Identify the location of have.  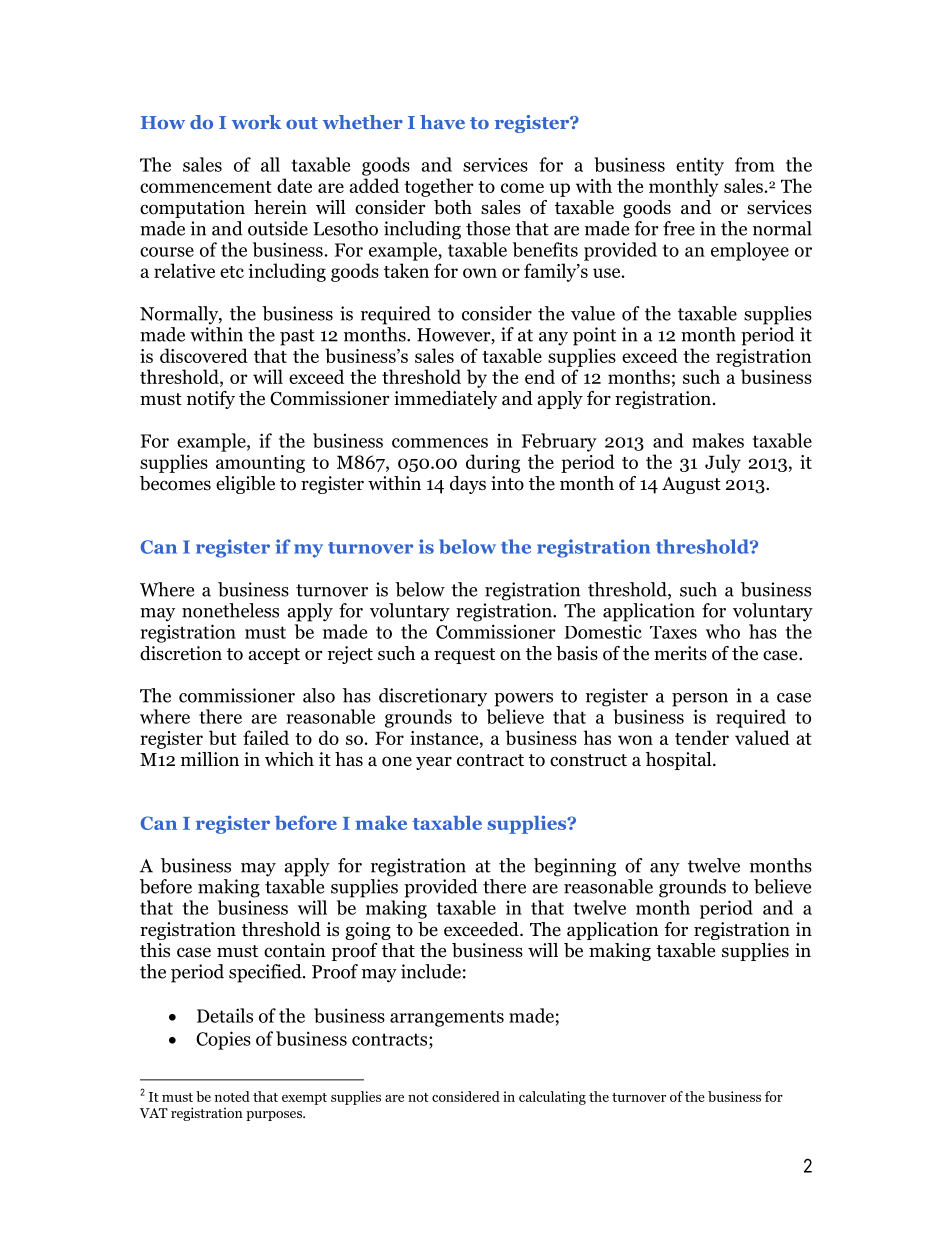
(442, 122).
